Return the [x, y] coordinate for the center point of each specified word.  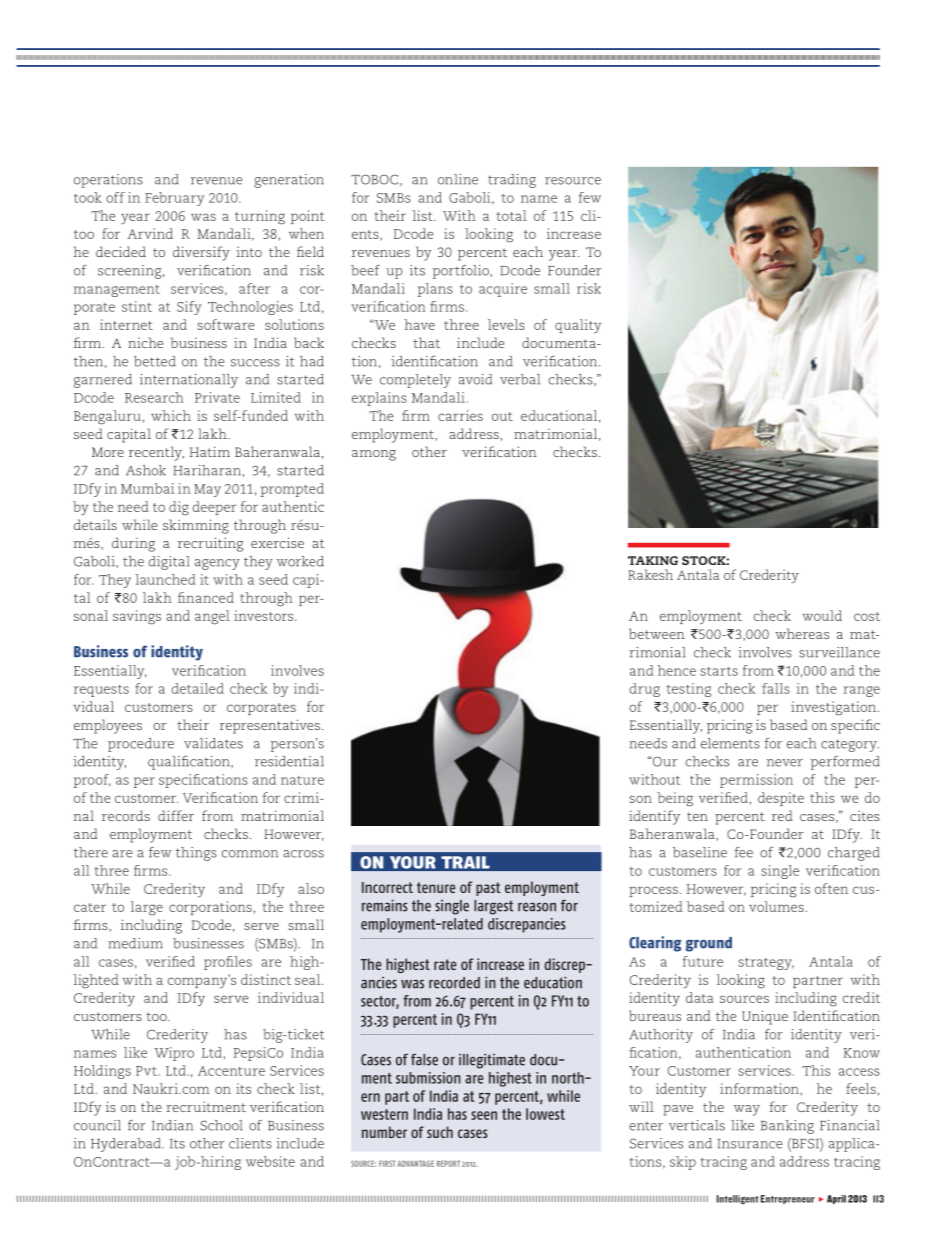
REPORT [448, 1163]
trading [512, 181]
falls [776, 688]
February [174, 199]
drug [645, 690]
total [512, 215]
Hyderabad [127, 1145]
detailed [198, 688]
